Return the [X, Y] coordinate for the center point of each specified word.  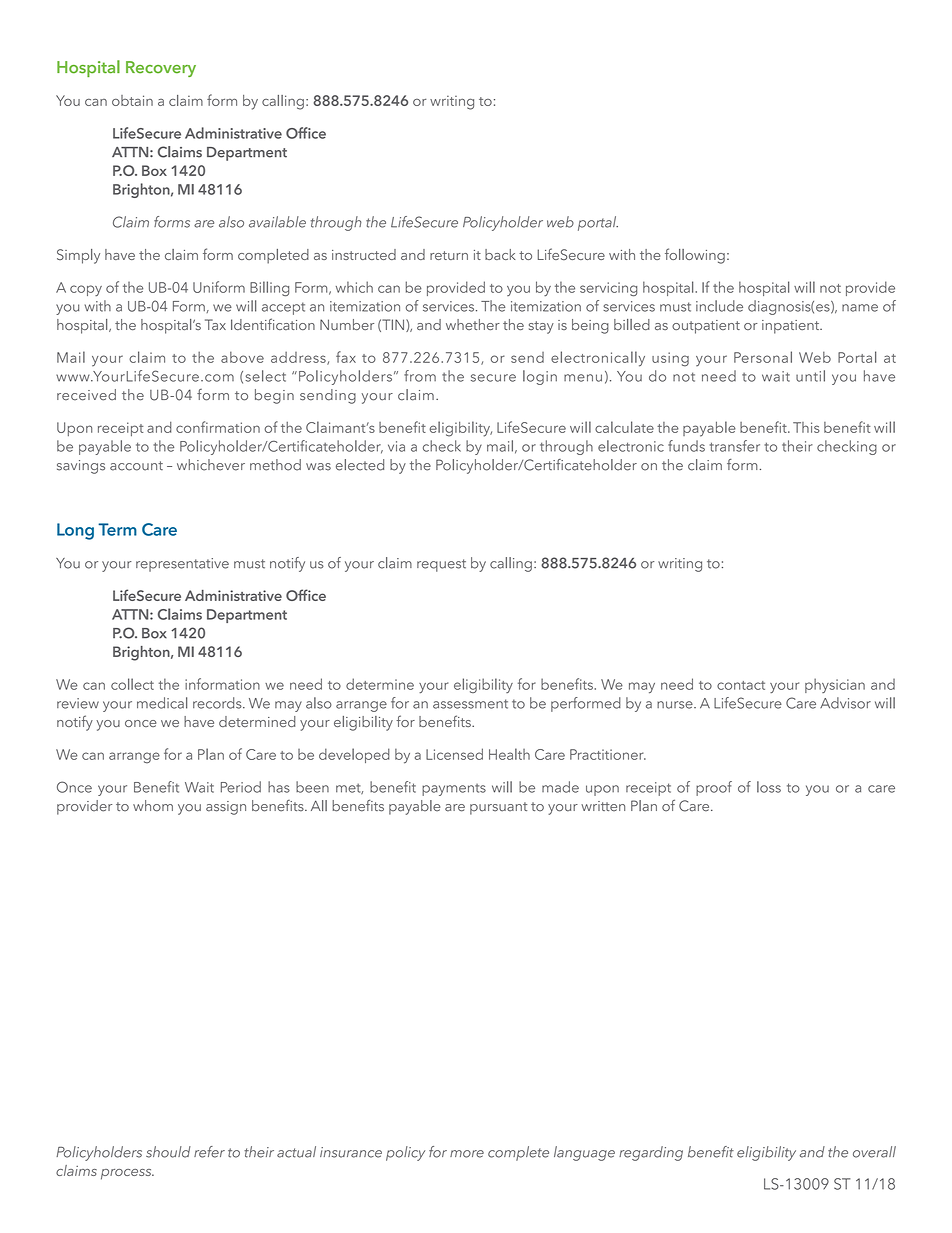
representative [182, 565]
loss [769, 787]
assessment [470, 704]
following [695, 256]
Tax [215, 324]
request [441, 565]
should [168, 1152]
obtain [132, 100]
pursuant [498, 808]
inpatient [792, 327]
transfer [735, 446]
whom [153, 806]
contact [741, 685]
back [500, 254]
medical [162, 703]
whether [473, 324]
